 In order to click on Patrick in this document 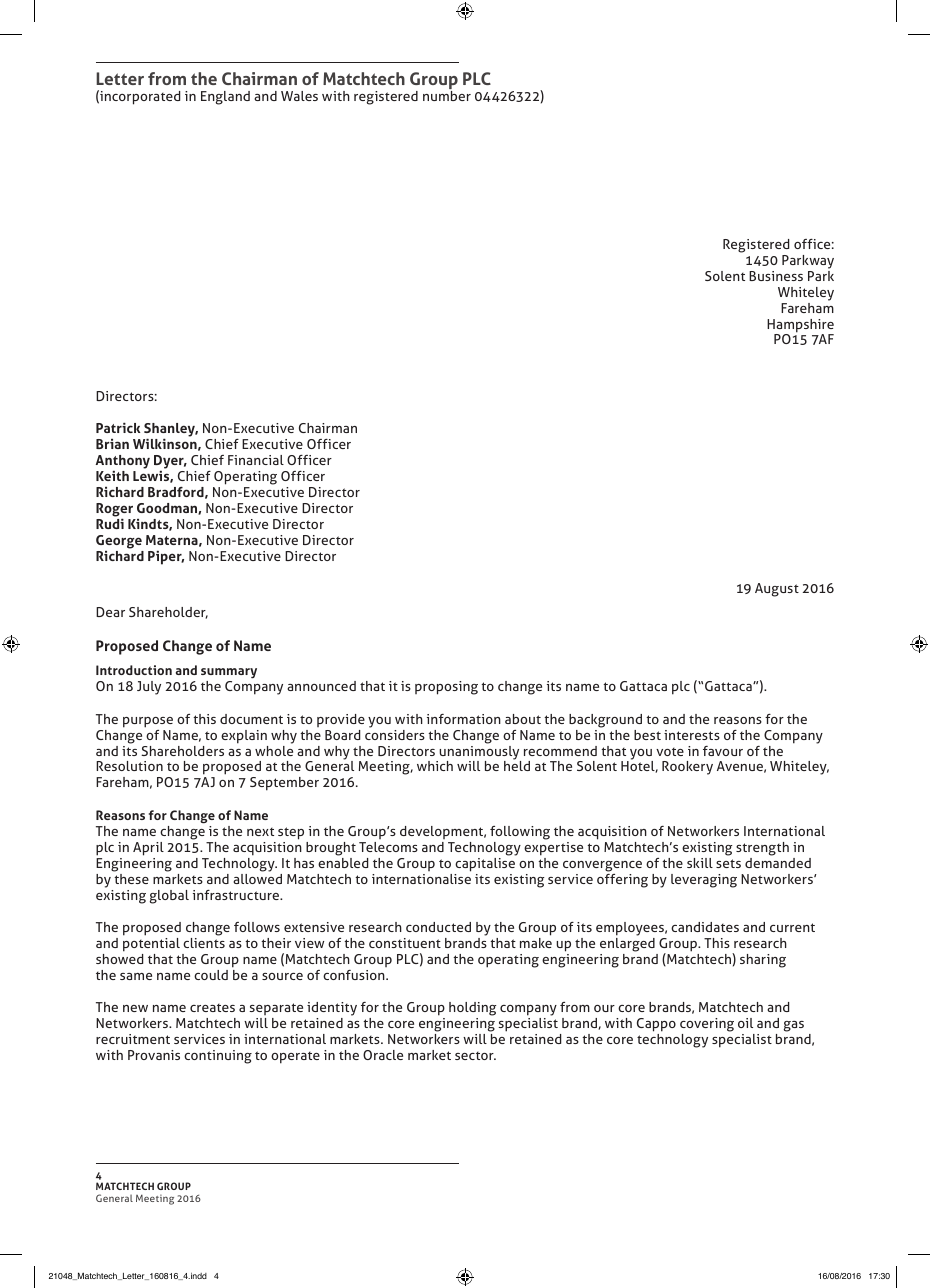, I will do `click(118, 427)`.
